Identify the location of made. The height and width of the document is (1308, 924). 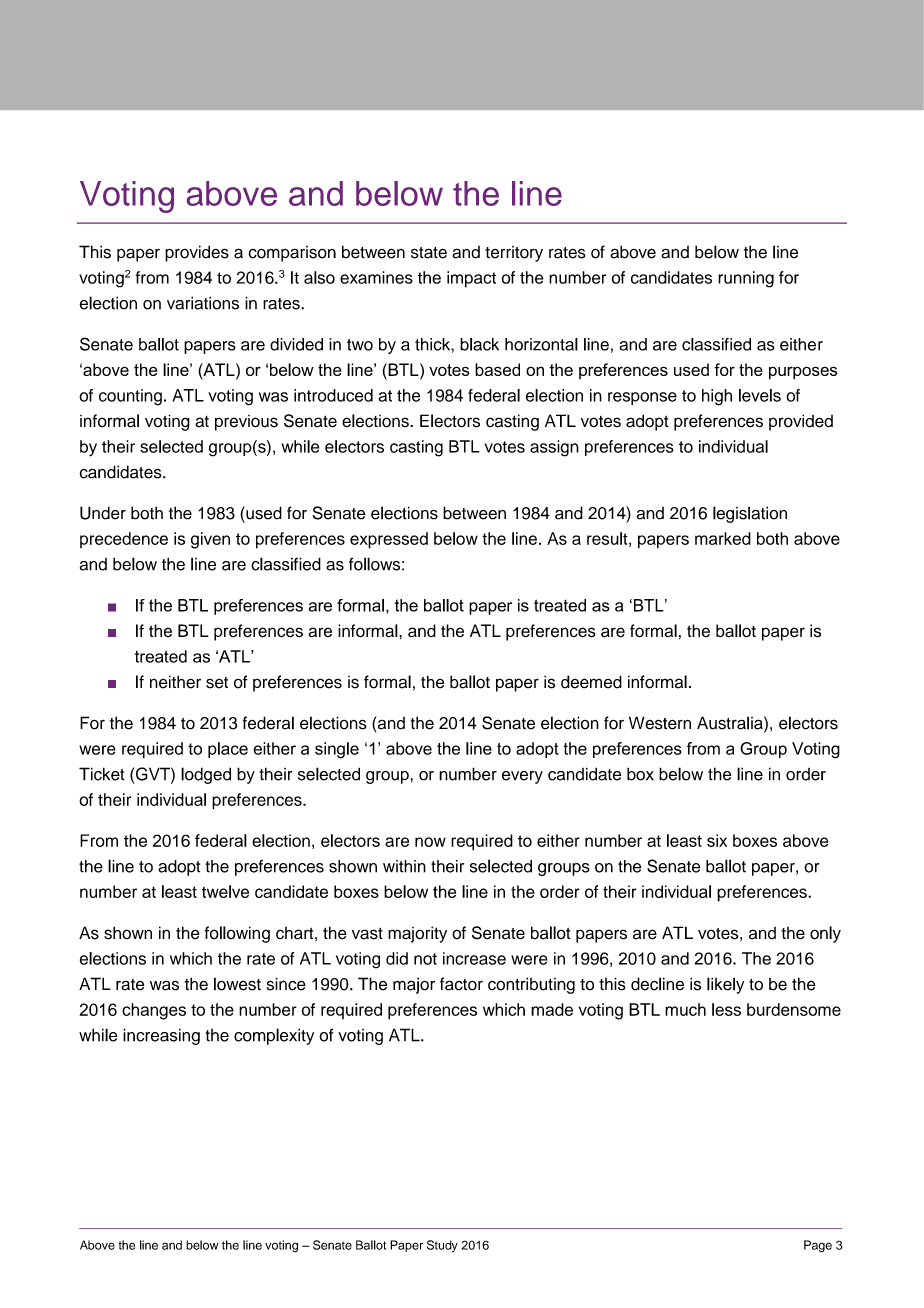
(552, 1009).
